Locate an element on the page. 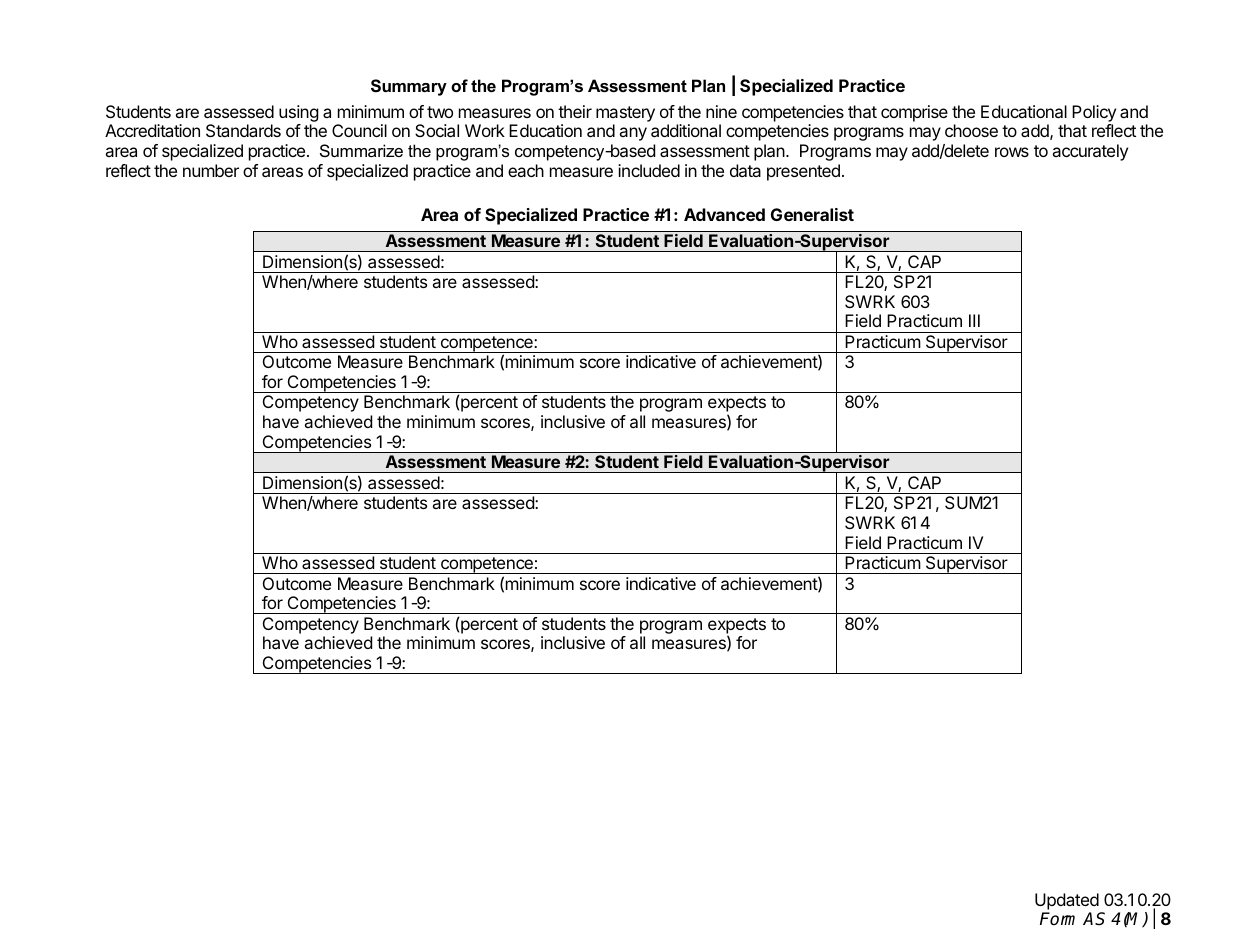 The image size is (1233, 952). using is located at coordinates (299, 113).
